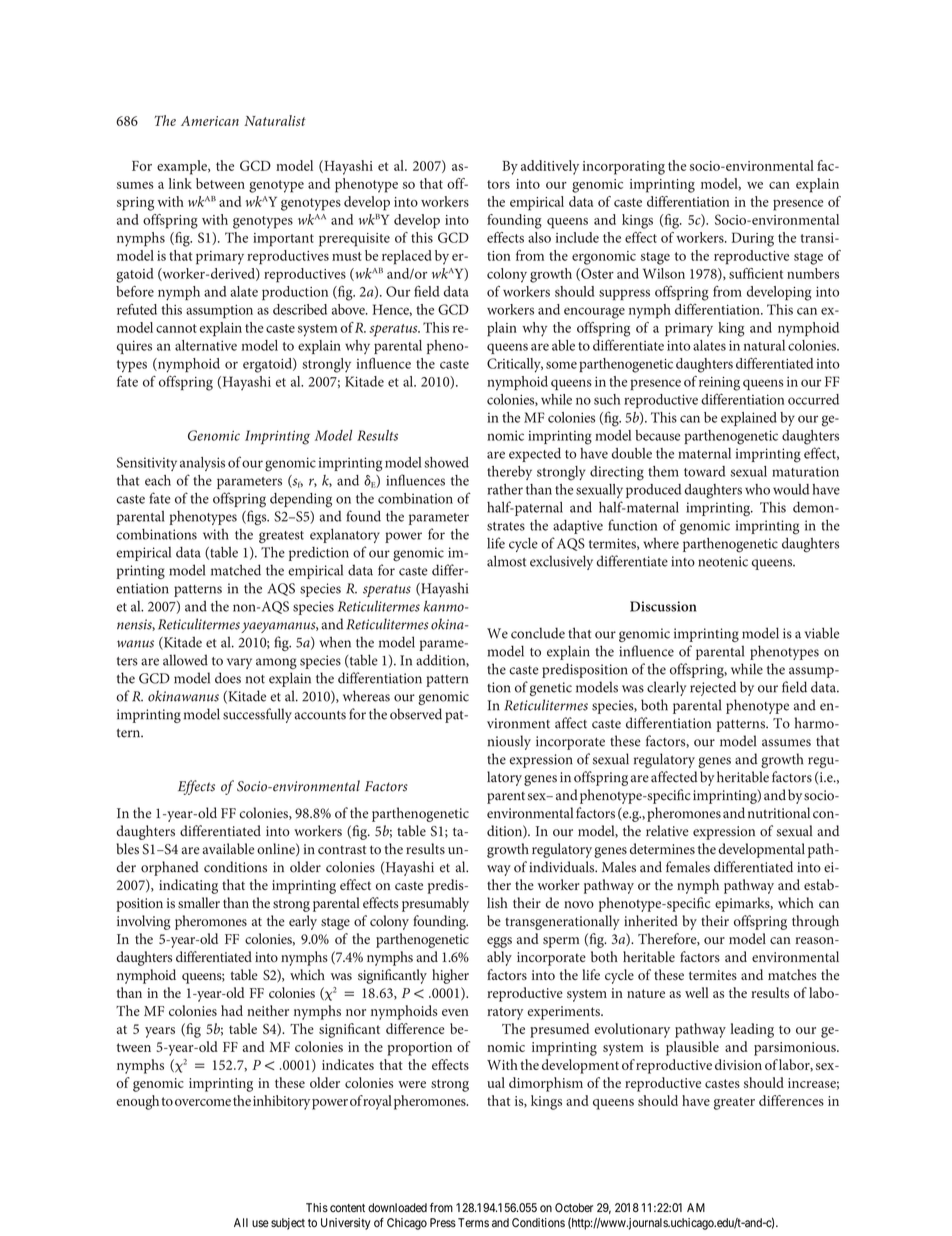 The height and width of the screenshot is (1236, 952). Describe the element at coordinates (446, 462) in the screenshot. I see `showed` at that location.
